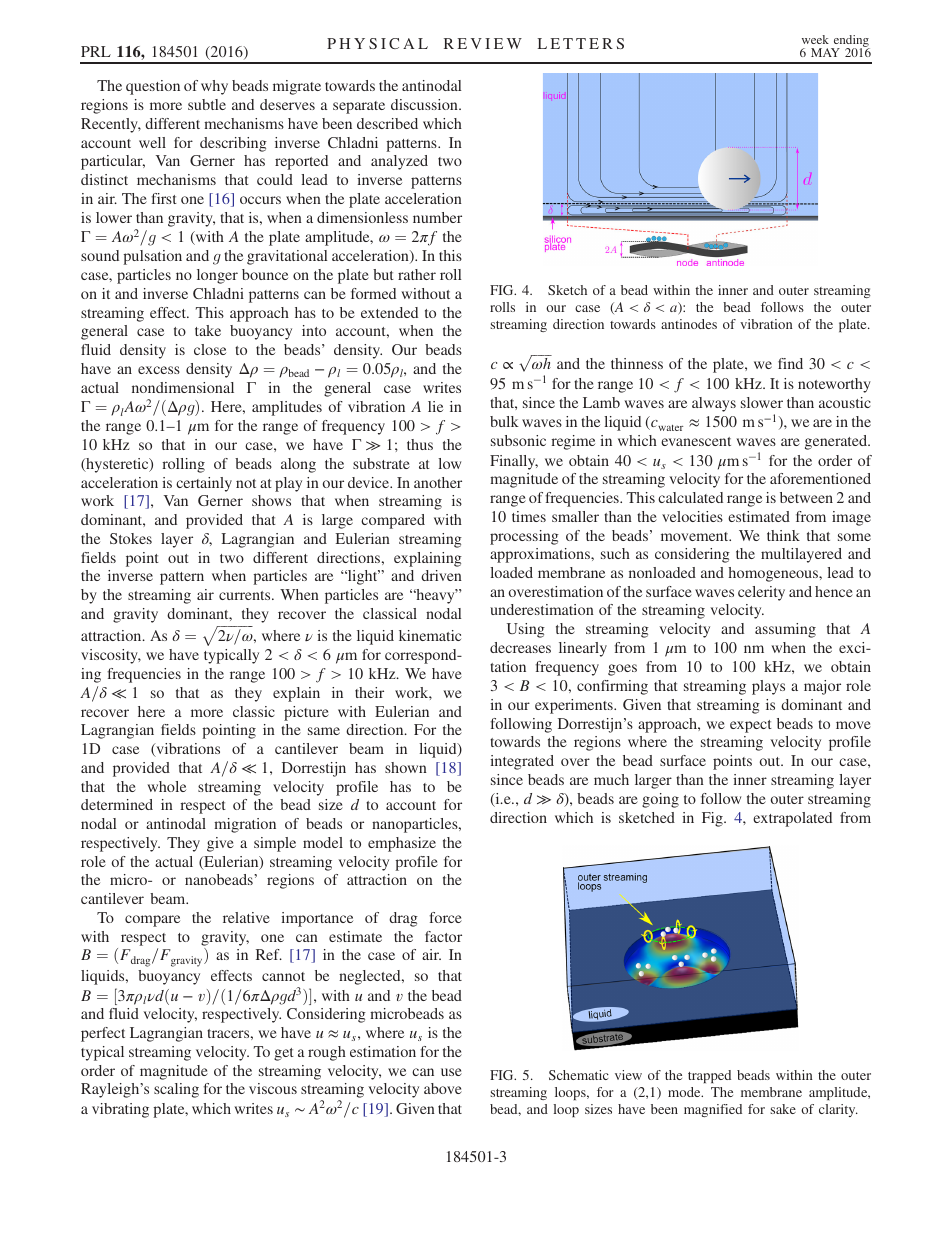 The image size is (952, 1233). Describe the element at coordinates (214, 87) in the image. I see `why` at that location.
